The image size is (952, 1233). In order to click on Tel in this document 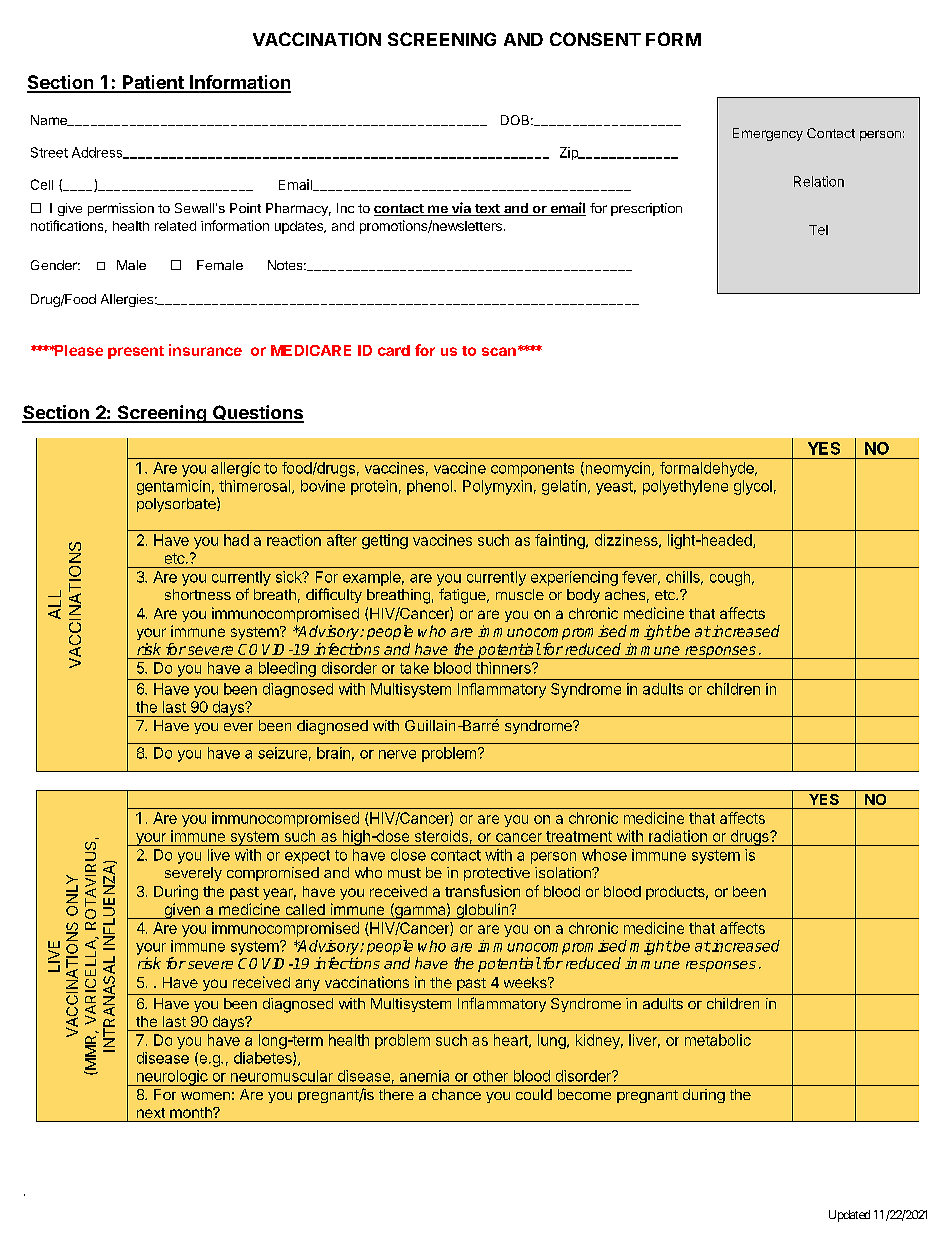, I will do `click(818, 230)`.
